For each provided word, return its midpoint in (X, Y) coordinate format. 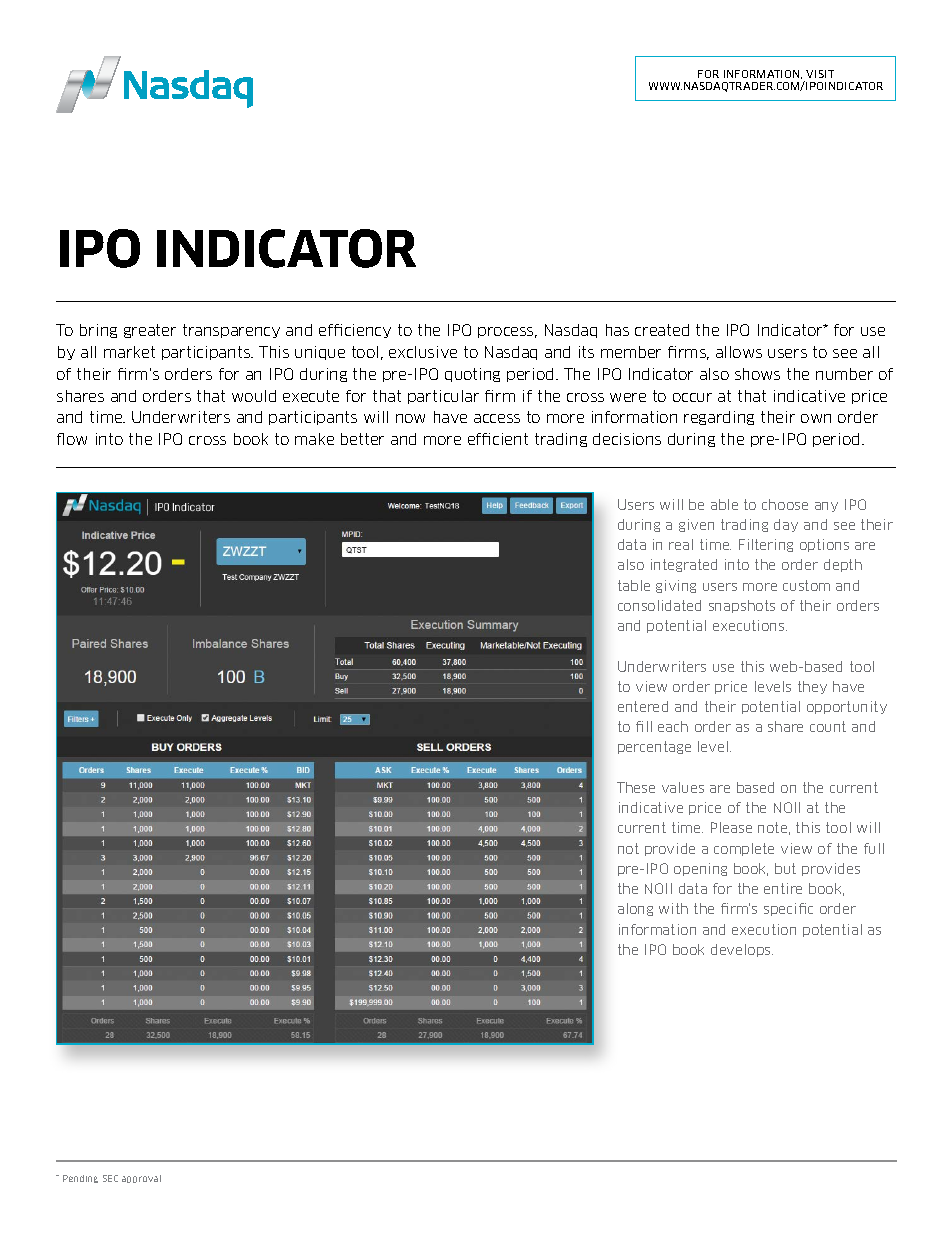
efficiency (355, 331)
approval (141, 1179)
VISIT (820, 74)
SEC (110, 1178)
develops (742, 950)
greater (150, 331)
